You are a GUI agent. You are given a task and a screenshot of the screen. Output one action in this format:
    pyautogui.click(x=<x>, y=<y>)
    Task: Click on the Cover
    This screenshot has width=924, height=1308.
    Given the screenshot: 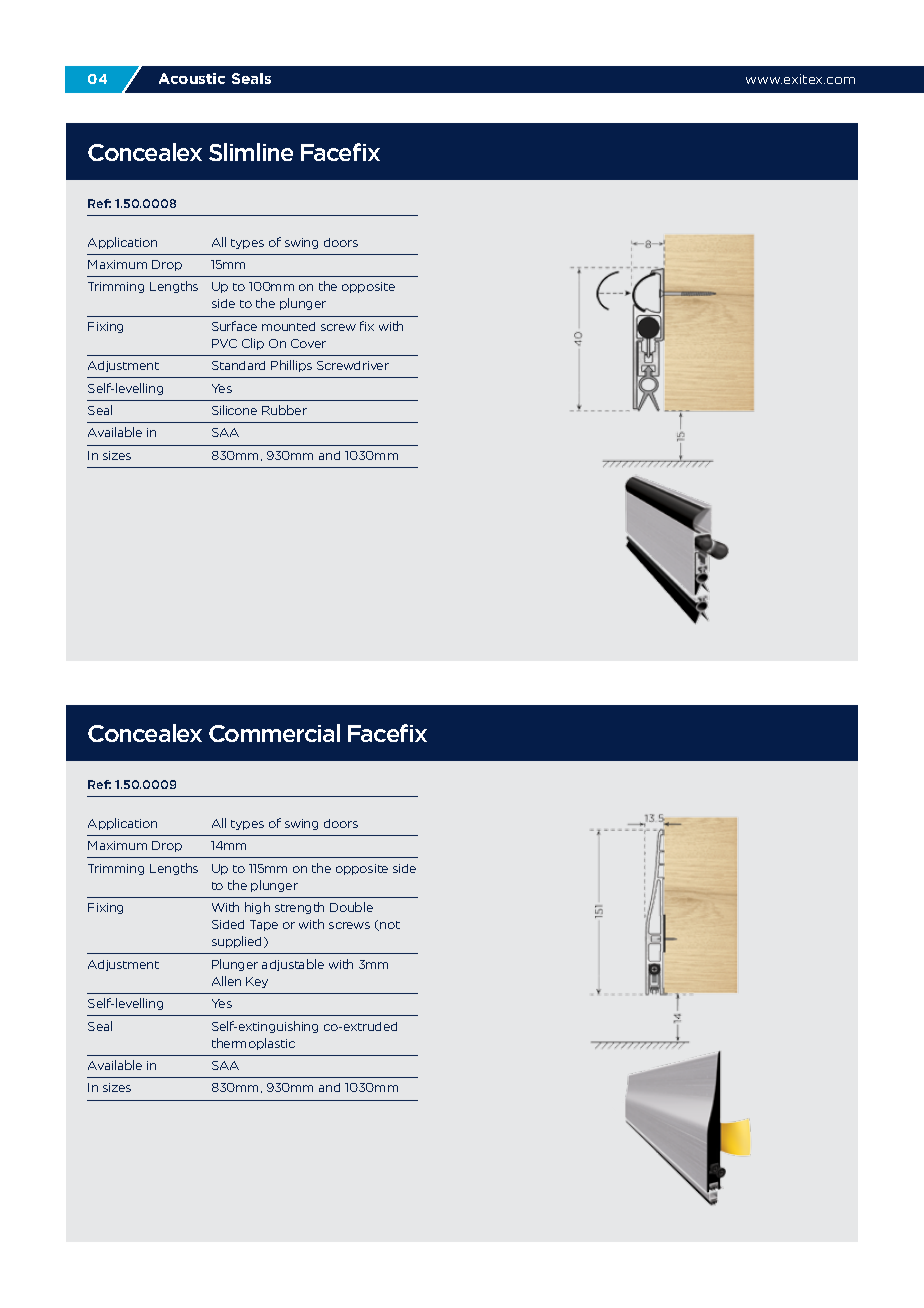 What is the action you would take?
    pyautogui.click(x=308, y=343)
